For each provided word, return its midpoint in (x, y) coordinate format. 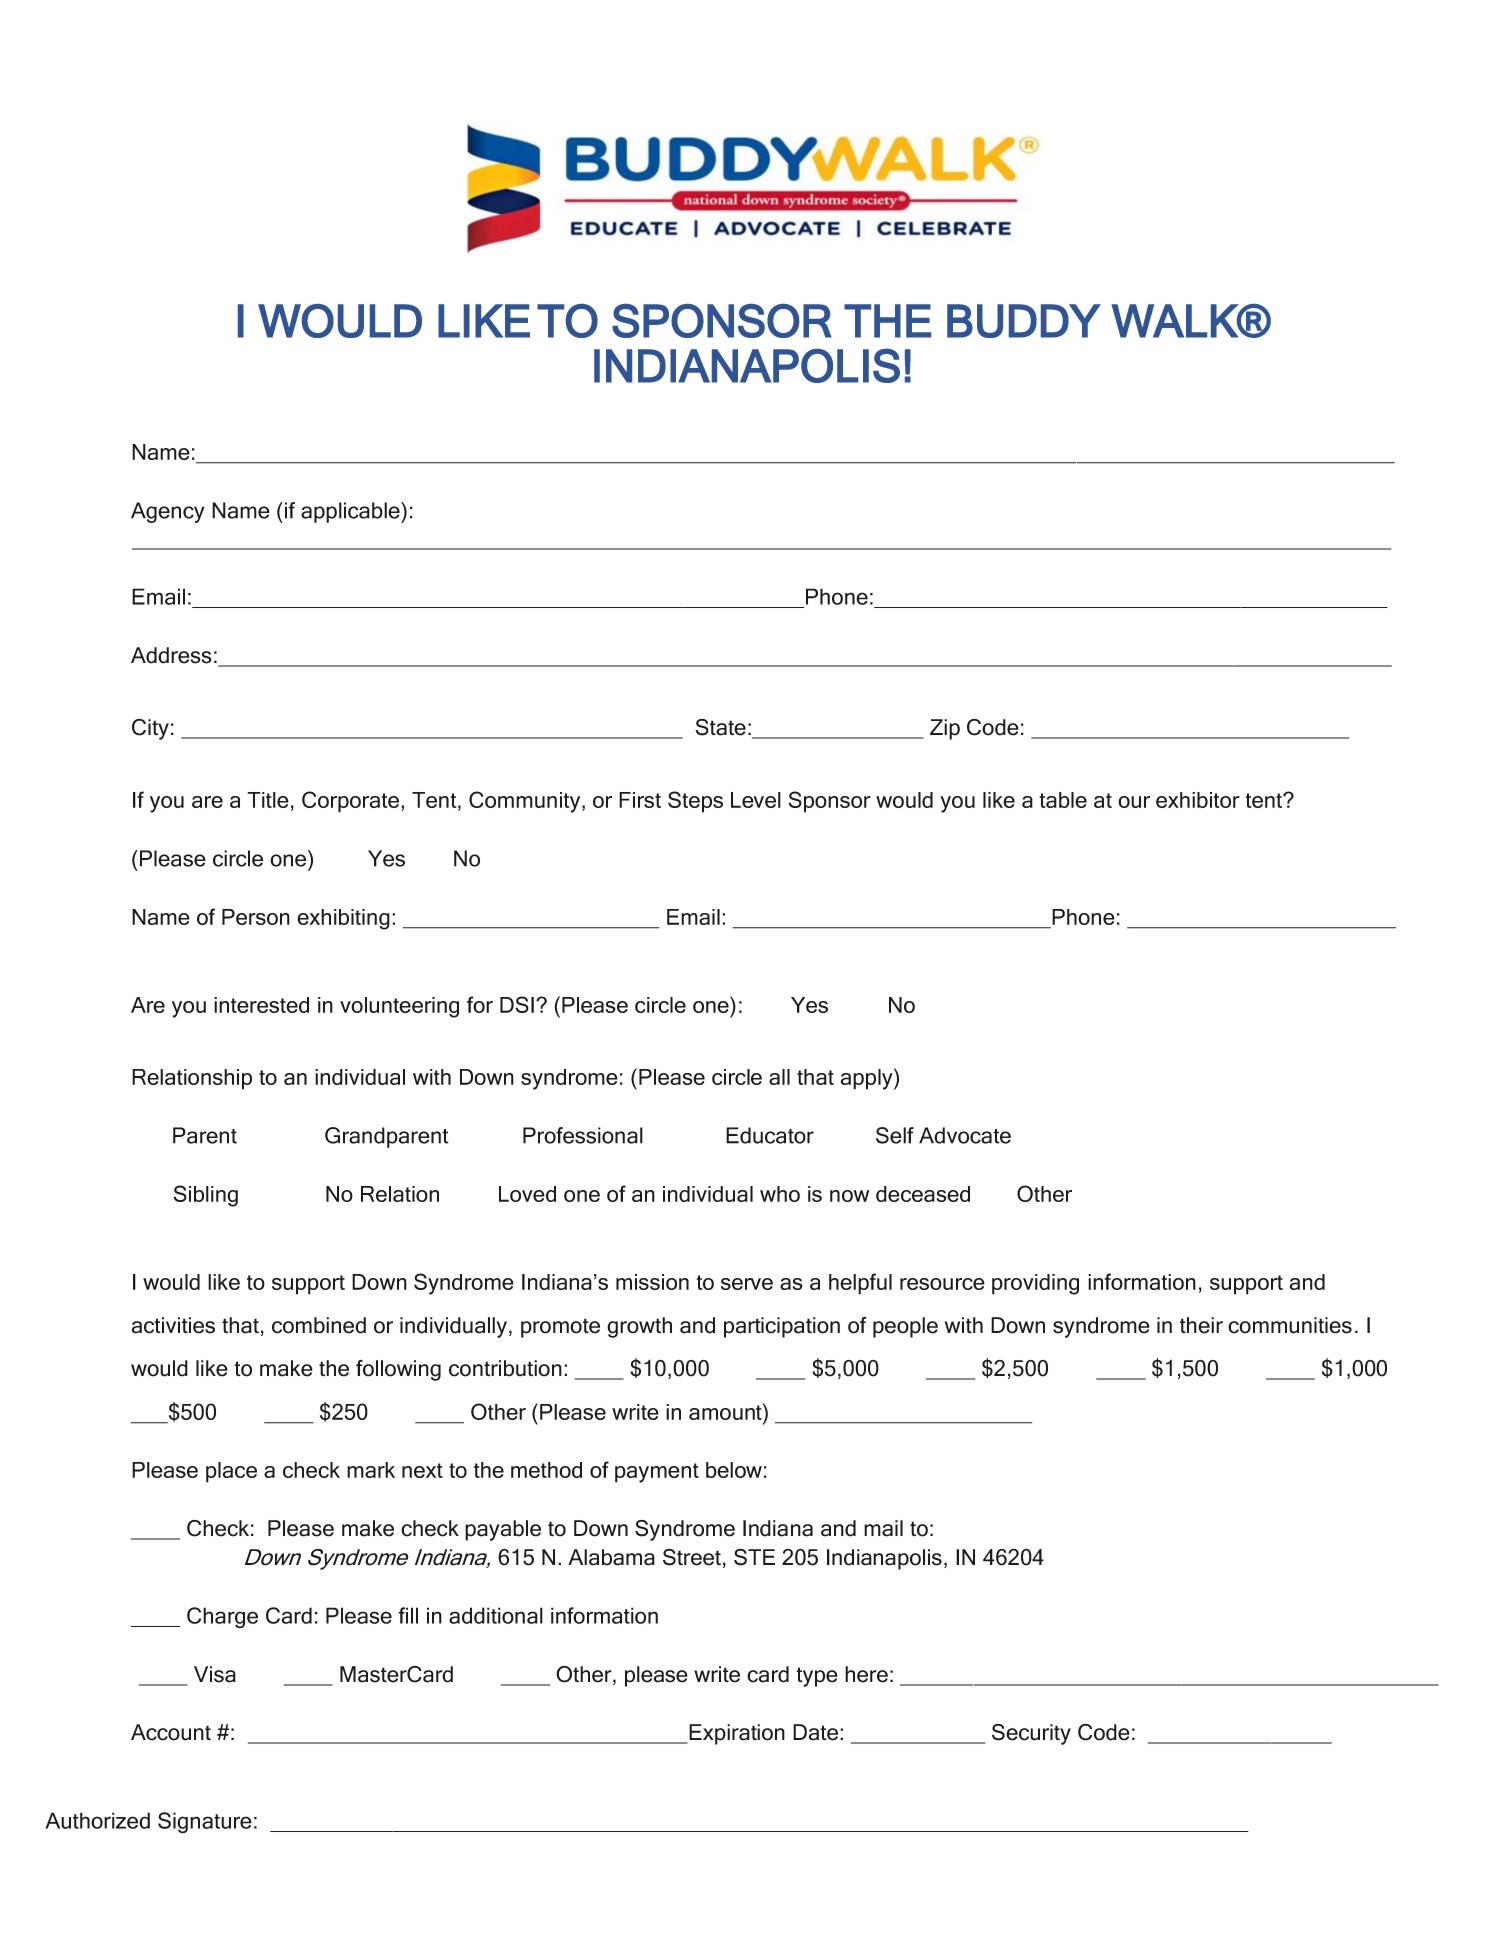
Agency (168, 512)
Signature (205, 1823)
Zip (945, 729)
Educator (770, 1135)
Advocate (965, 1135)
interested (261, 1005)
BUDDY (1024, 321)
